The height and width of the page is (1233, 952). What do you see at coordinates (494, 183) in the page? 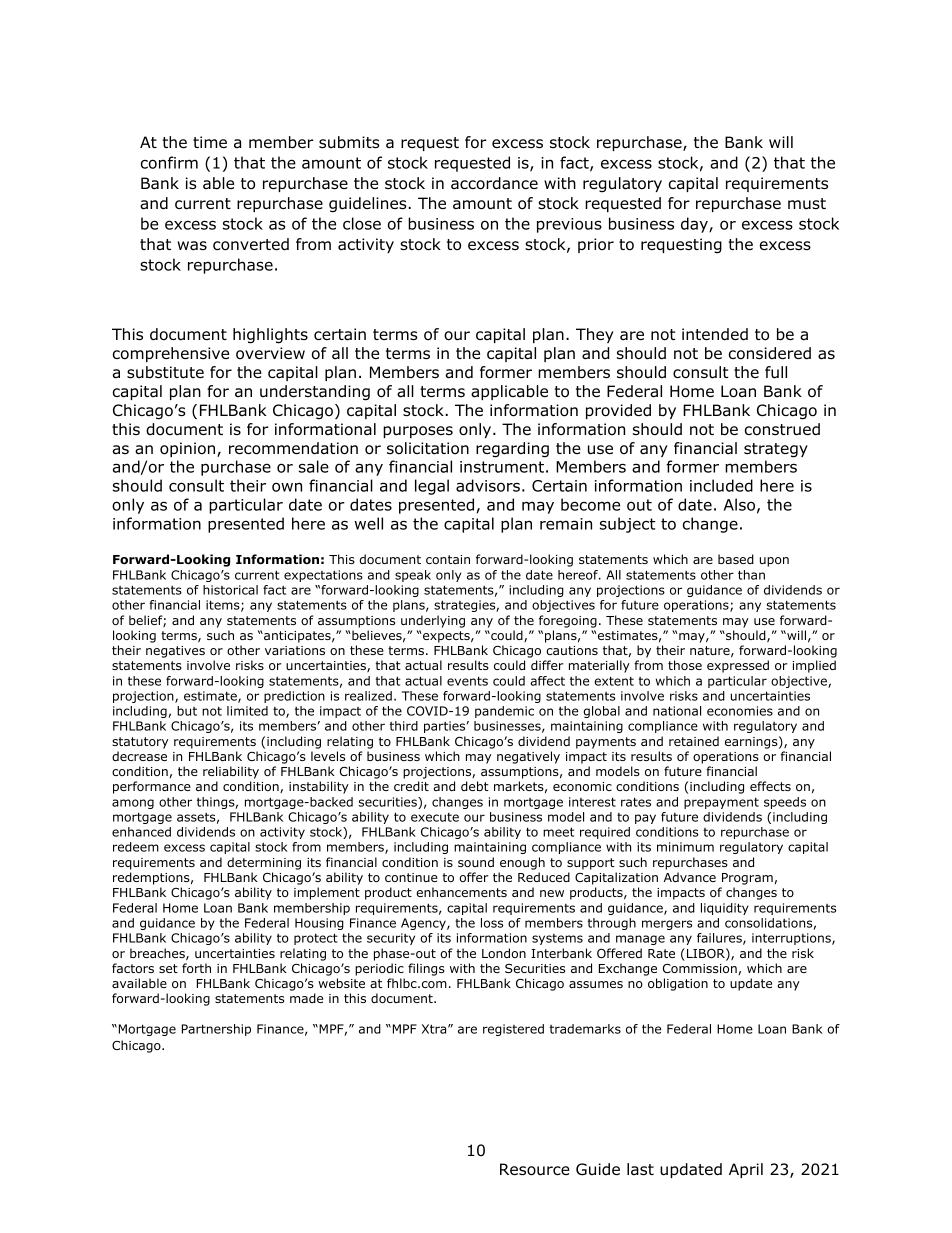
I see `accordance` at bounding box center [494, 183].
